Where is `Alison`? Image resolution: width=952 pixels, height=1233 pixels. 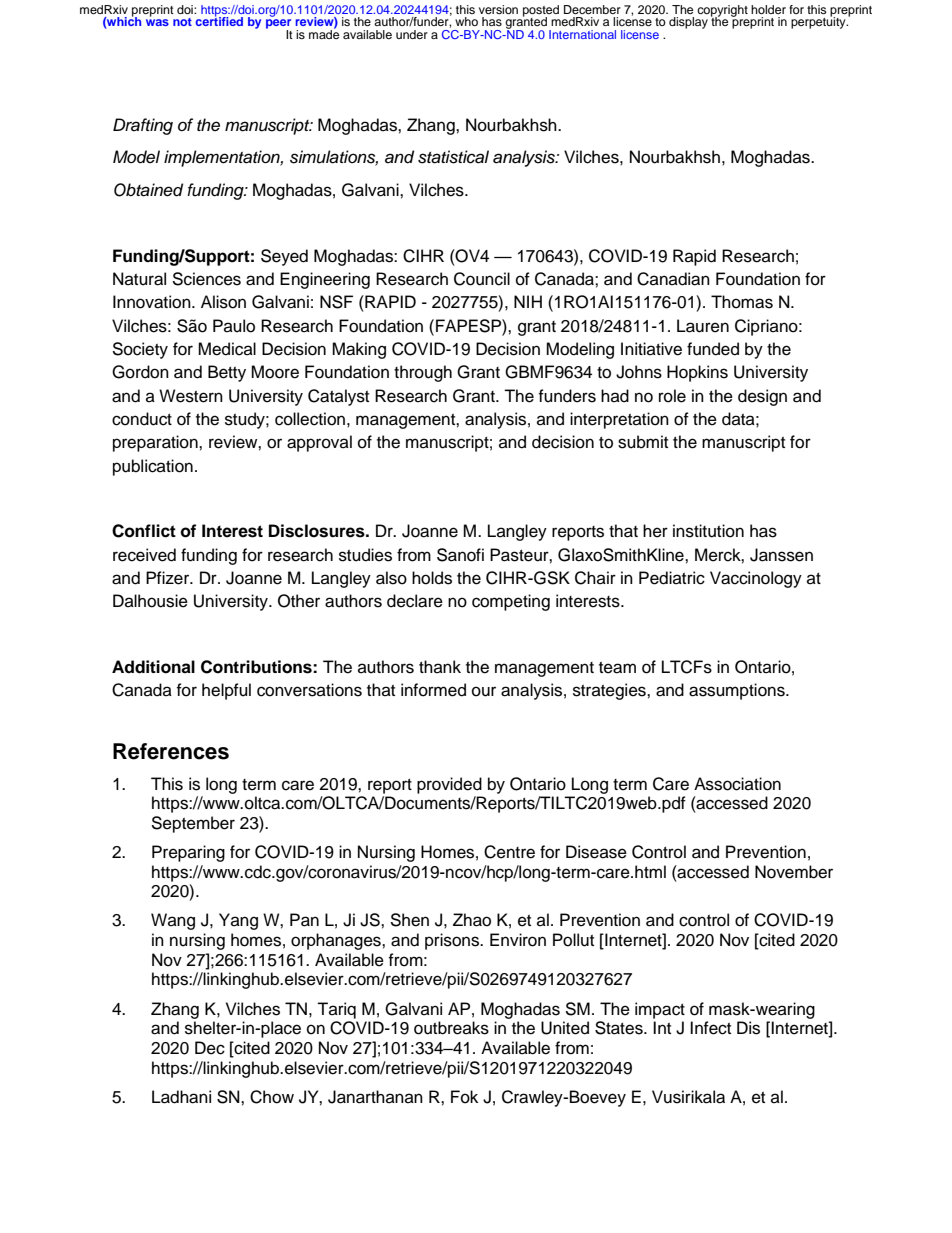
Alison is located at coordinates (223, 302).
